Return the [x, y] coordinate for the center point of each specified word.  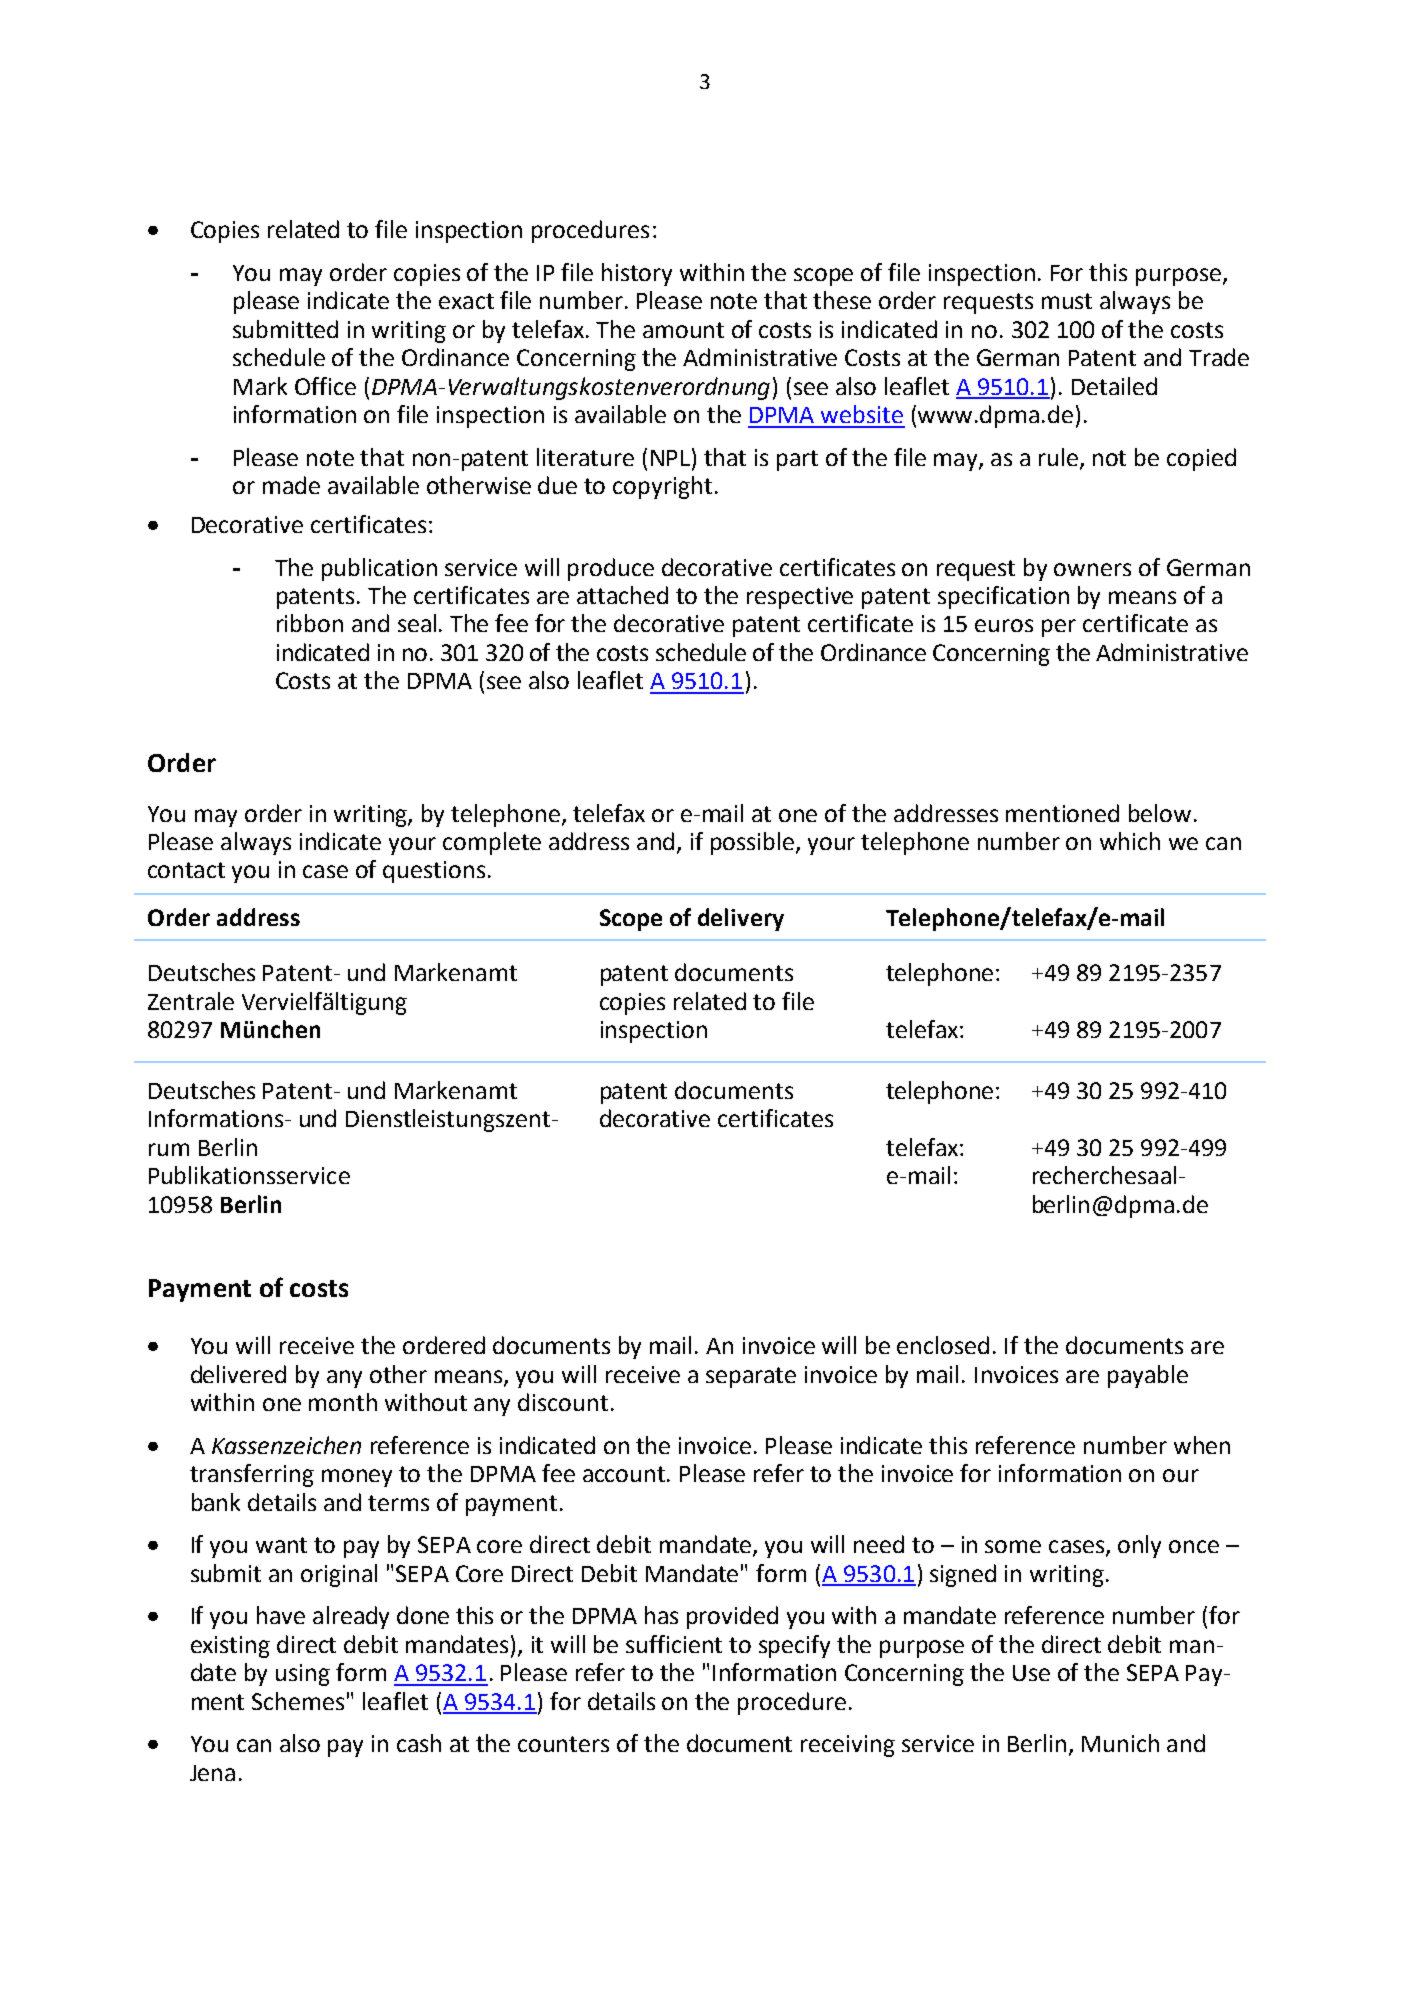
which [1130, 841]
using [303, 1675]
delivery [741, 919]
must [1067, 301]
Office [325, 386]
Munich [1120, 1743]
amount [683, 330]
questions [434, 872]
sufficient [674, 1644]
